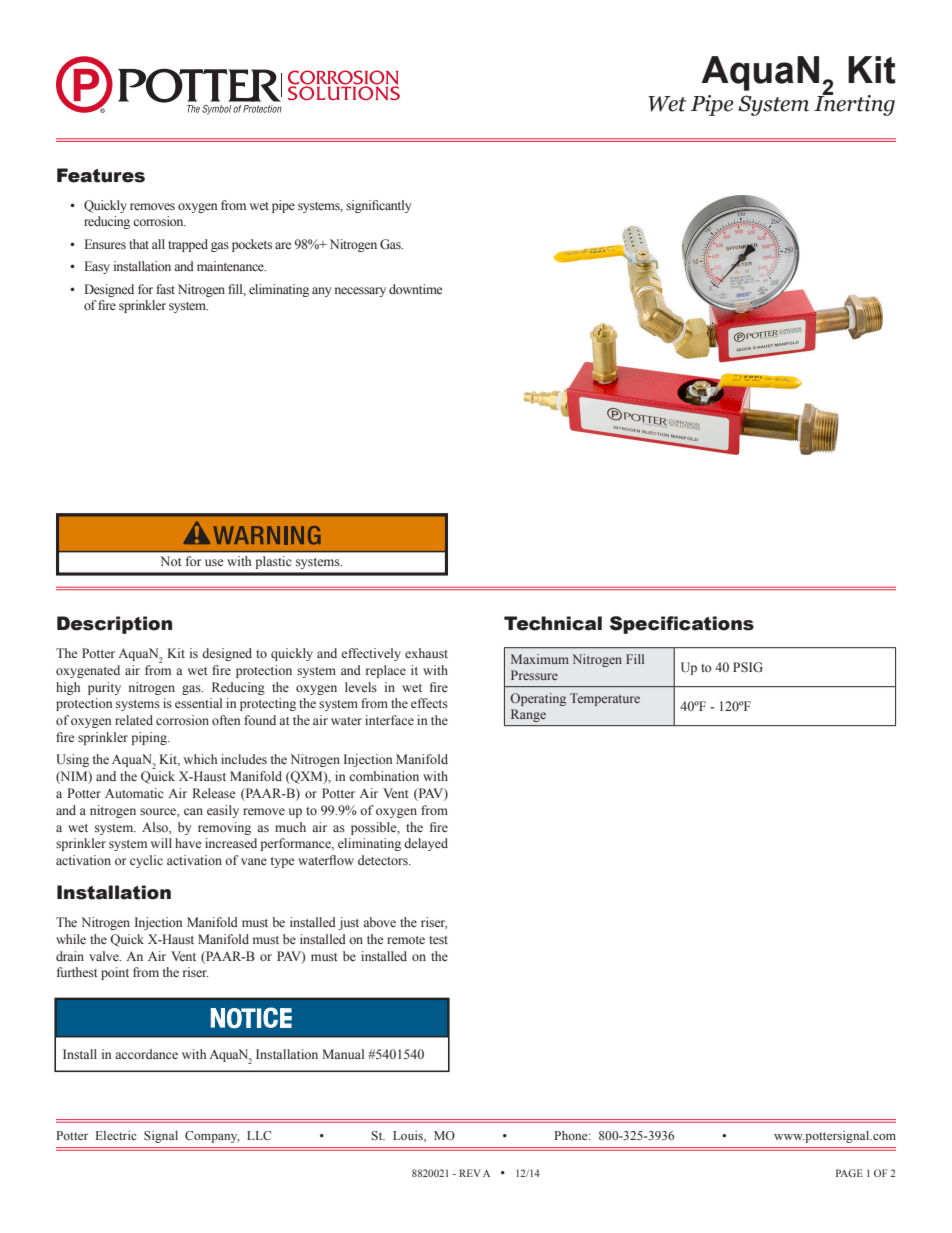 The height and width of the image is (1233, 952). Describe the element at coordinates (116, 1135) in the image. I see `Electric` at that location.
